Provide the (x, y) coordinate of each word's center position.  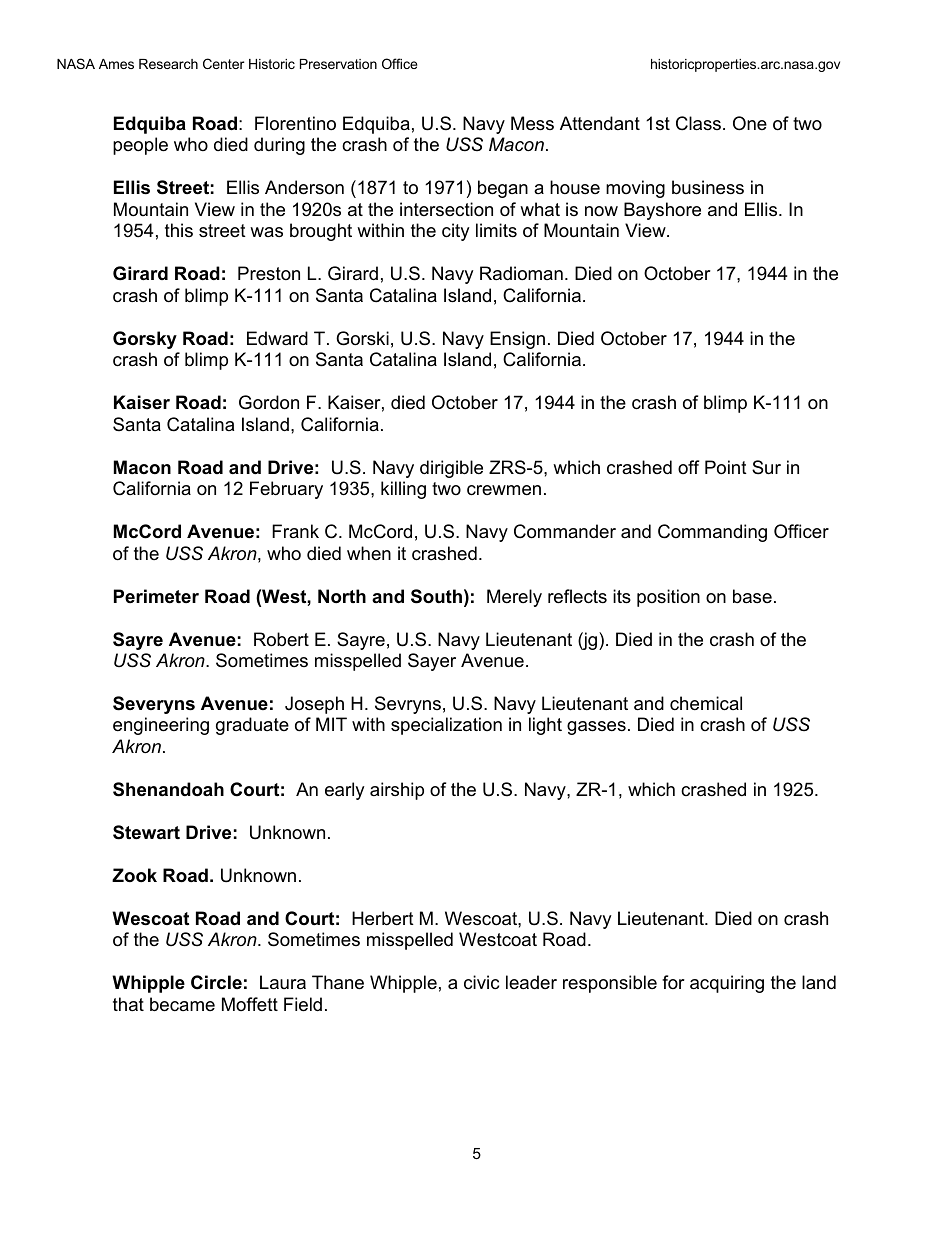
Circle (216, 982)
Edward (277, 338)
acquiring (727, 984)
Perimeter (156, 596)
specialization (446, 726)
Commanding (712, 533)
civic (481, 982)
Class (698, 123)
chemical (706, 703)
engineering (161, 726)
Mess (532, 123)
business (708, 187)
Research (168, 64)
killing (403, 490)
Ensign (517, 340)
